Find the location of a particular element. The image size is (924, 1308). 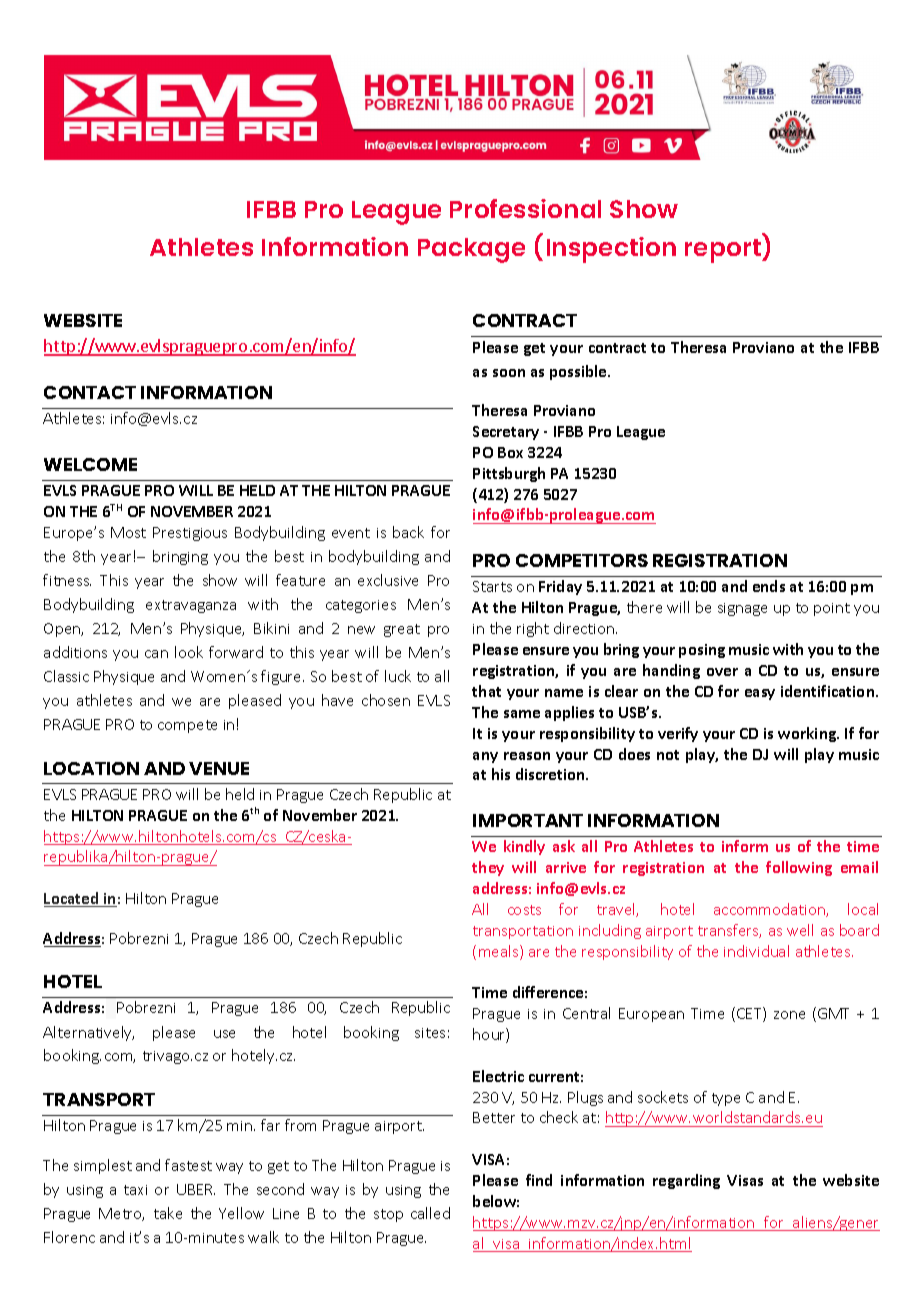

following is located at coordinates (799, 868).
